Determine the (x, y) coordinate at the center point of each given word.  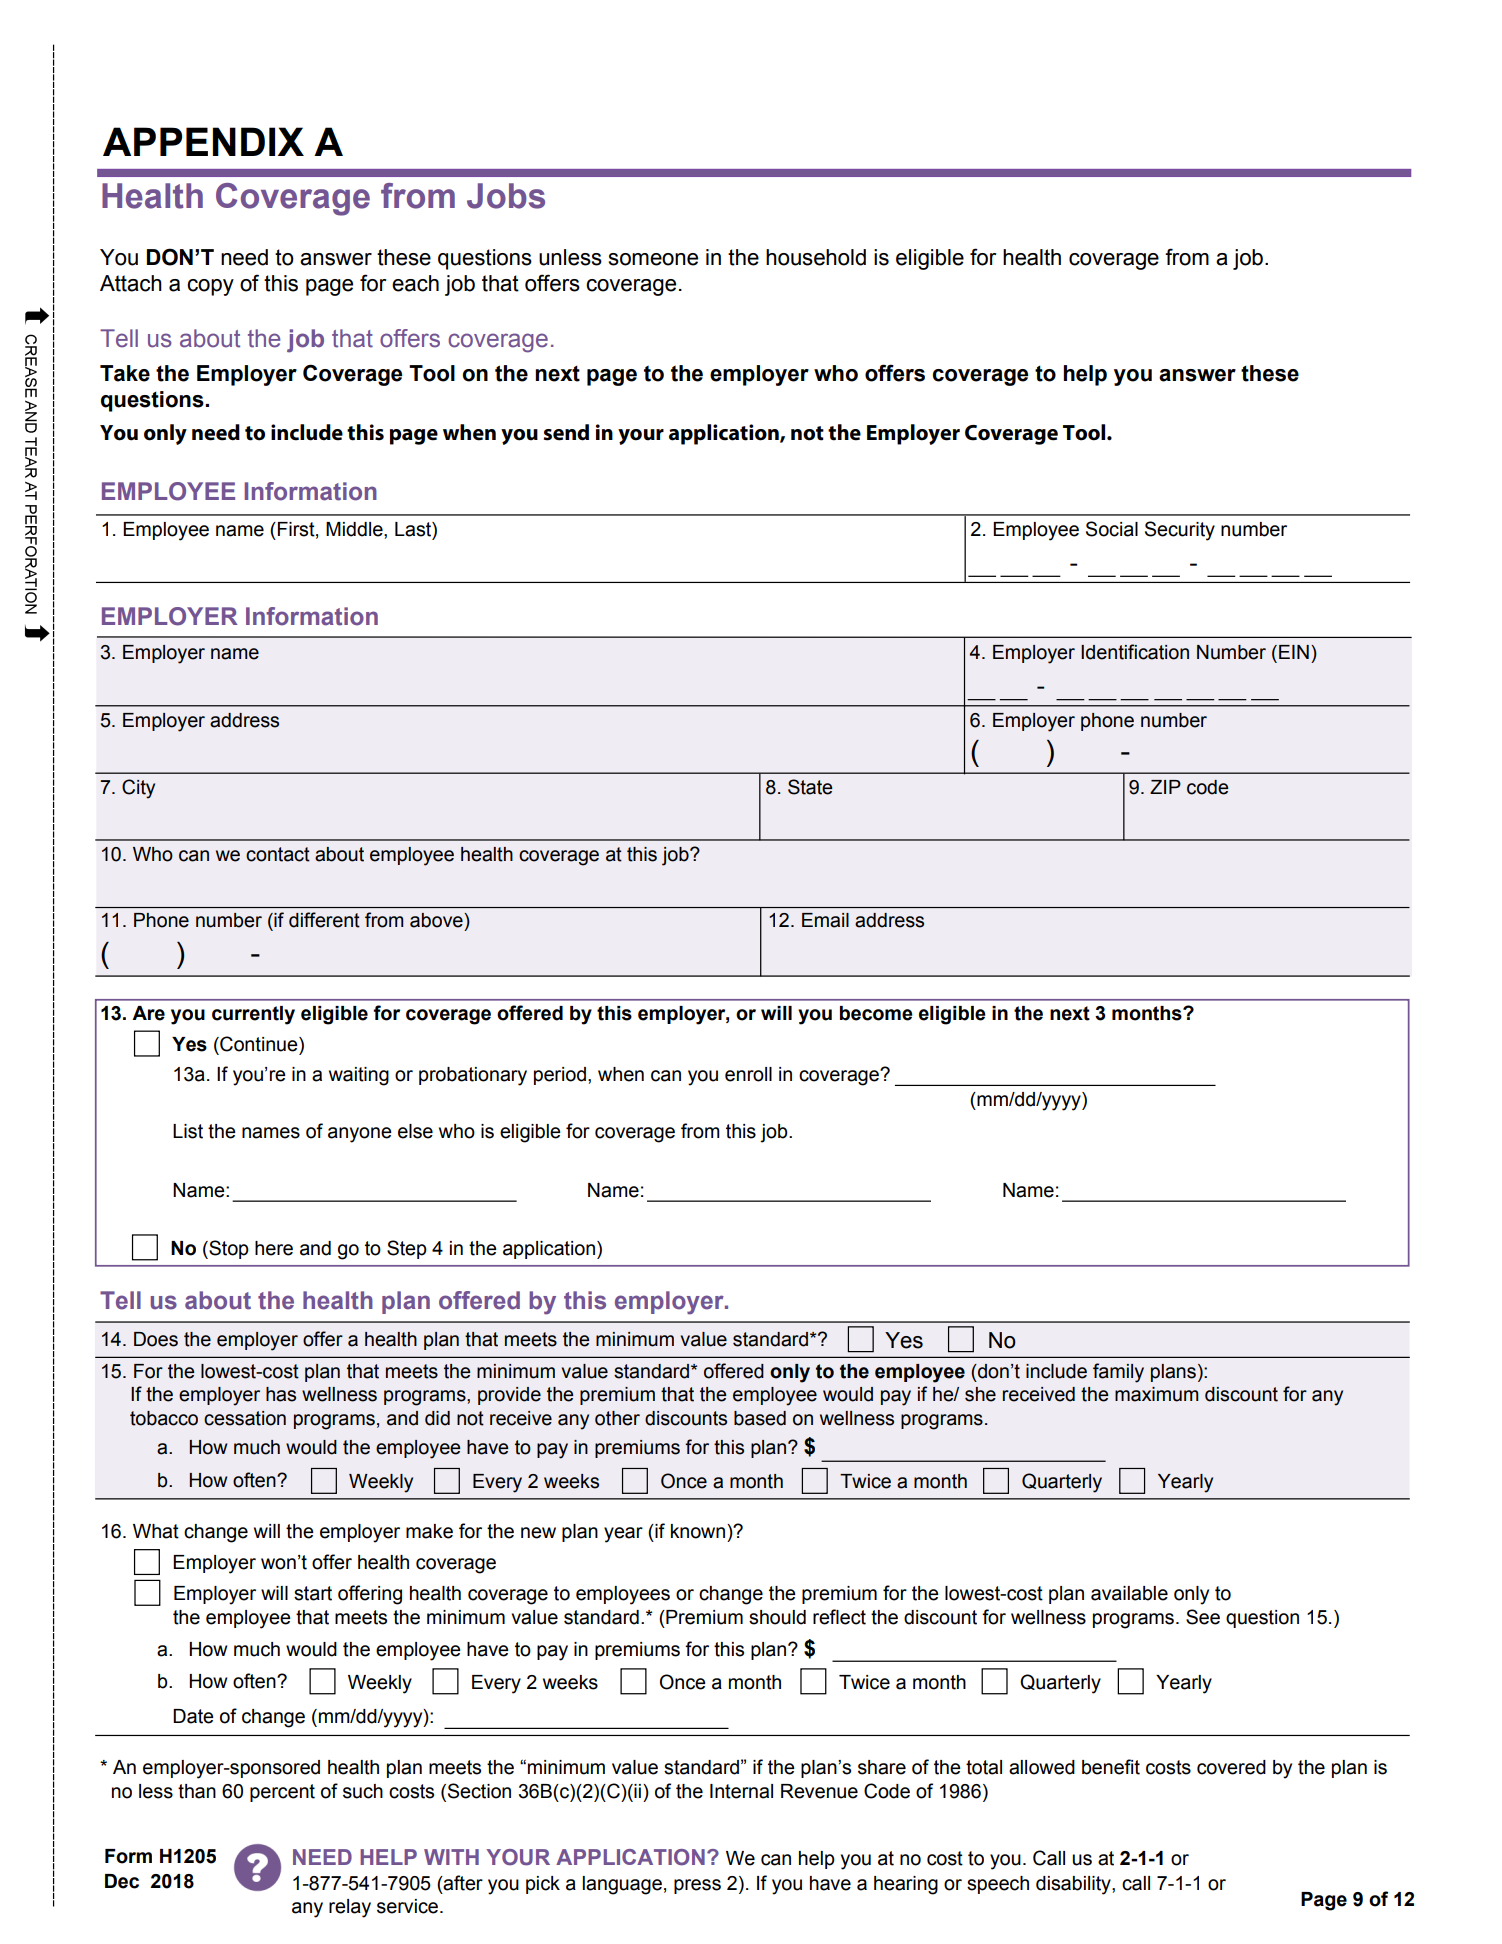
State (810, 787)
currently (253, 1015)
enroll (748, 1074)
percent (282, 1793)
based (760, 1418)
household (816, 257)
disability (1074, 1885)
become (876, 1013)
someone (653, 259)
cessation (245, 1418)
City (138, 789)
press (697, 1886)
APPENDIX (203, 141)
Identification (1135, 652)
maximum (1157, 1394)
